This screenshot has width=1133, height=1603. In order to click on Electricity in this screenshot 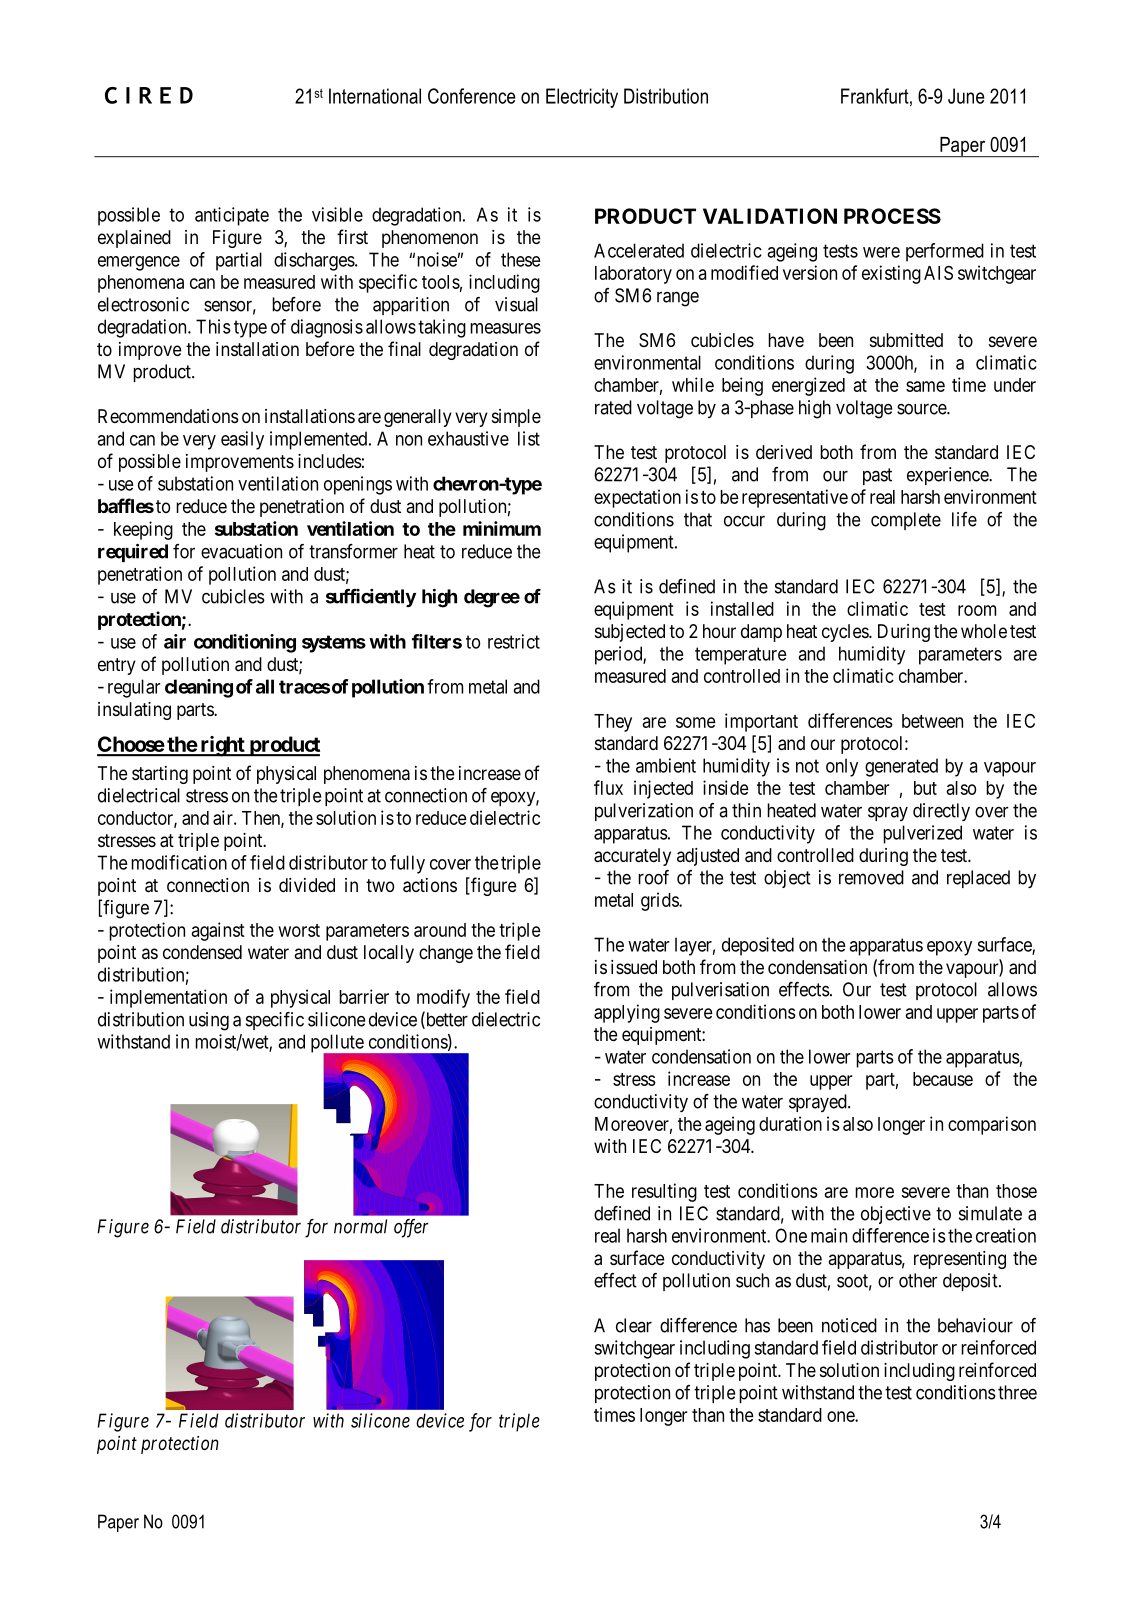, I will do `click(582, 98)`.
